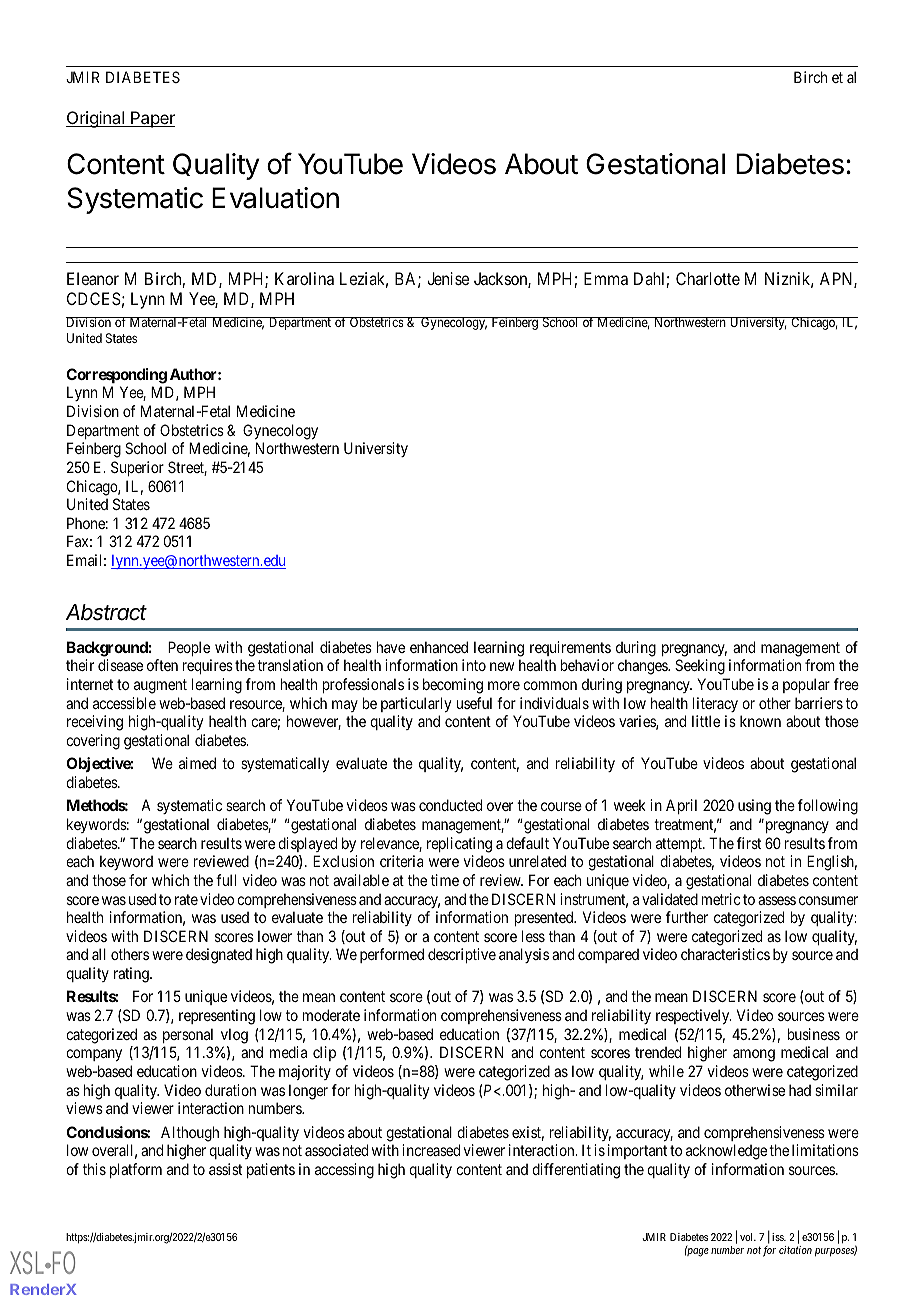 Image resolution: width=924 pixels, height=1308 pixels. I want to click on first, so click(749, 843).
